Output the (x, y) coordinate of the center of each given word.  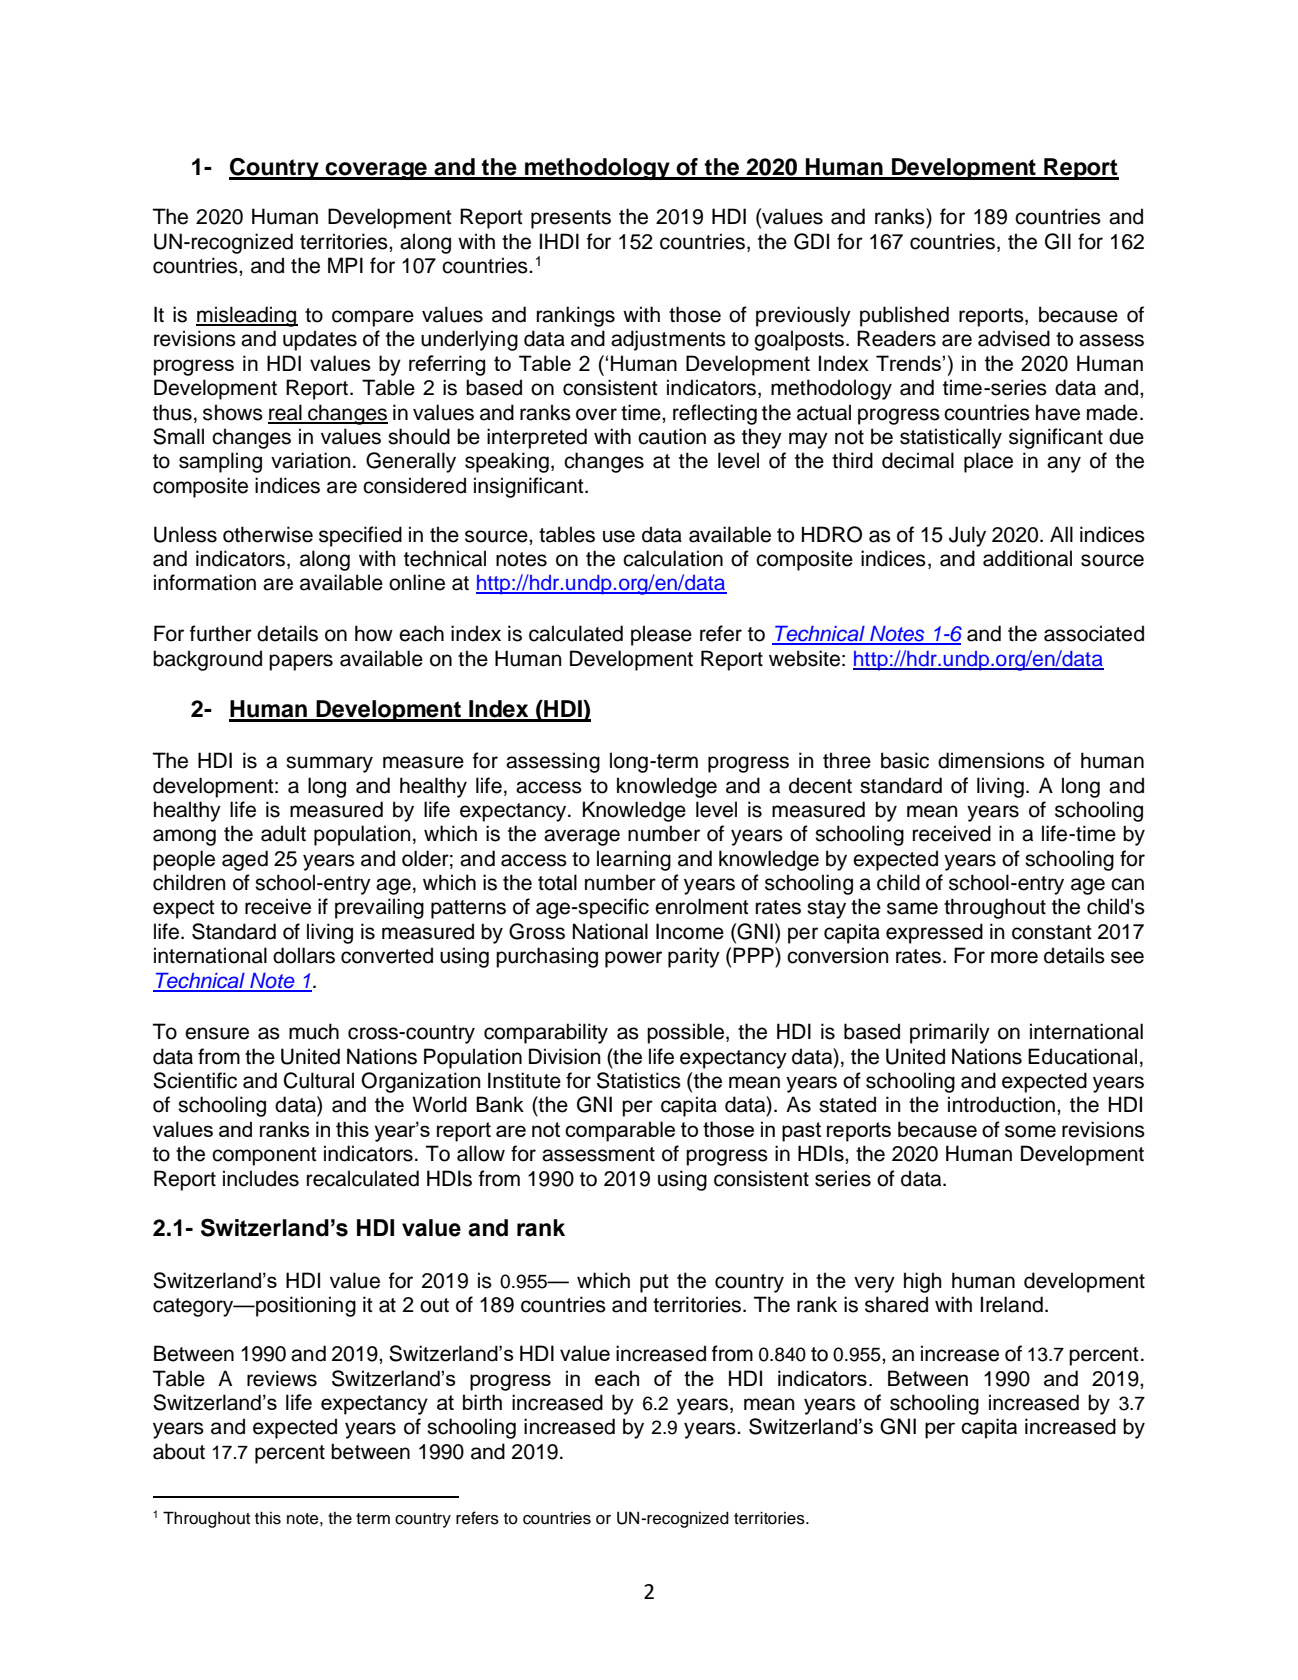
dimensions (991, 760)
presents (571, 219)
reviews (282, 1378)
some (1030, 1131)
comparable (620, 1131)
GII (1058, 241)
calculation (673, 558)
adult (283, 833)
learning (634, 860)
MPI (345, 265)
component (264, 1156)
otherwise (268, 534)
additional (1027, 558)
